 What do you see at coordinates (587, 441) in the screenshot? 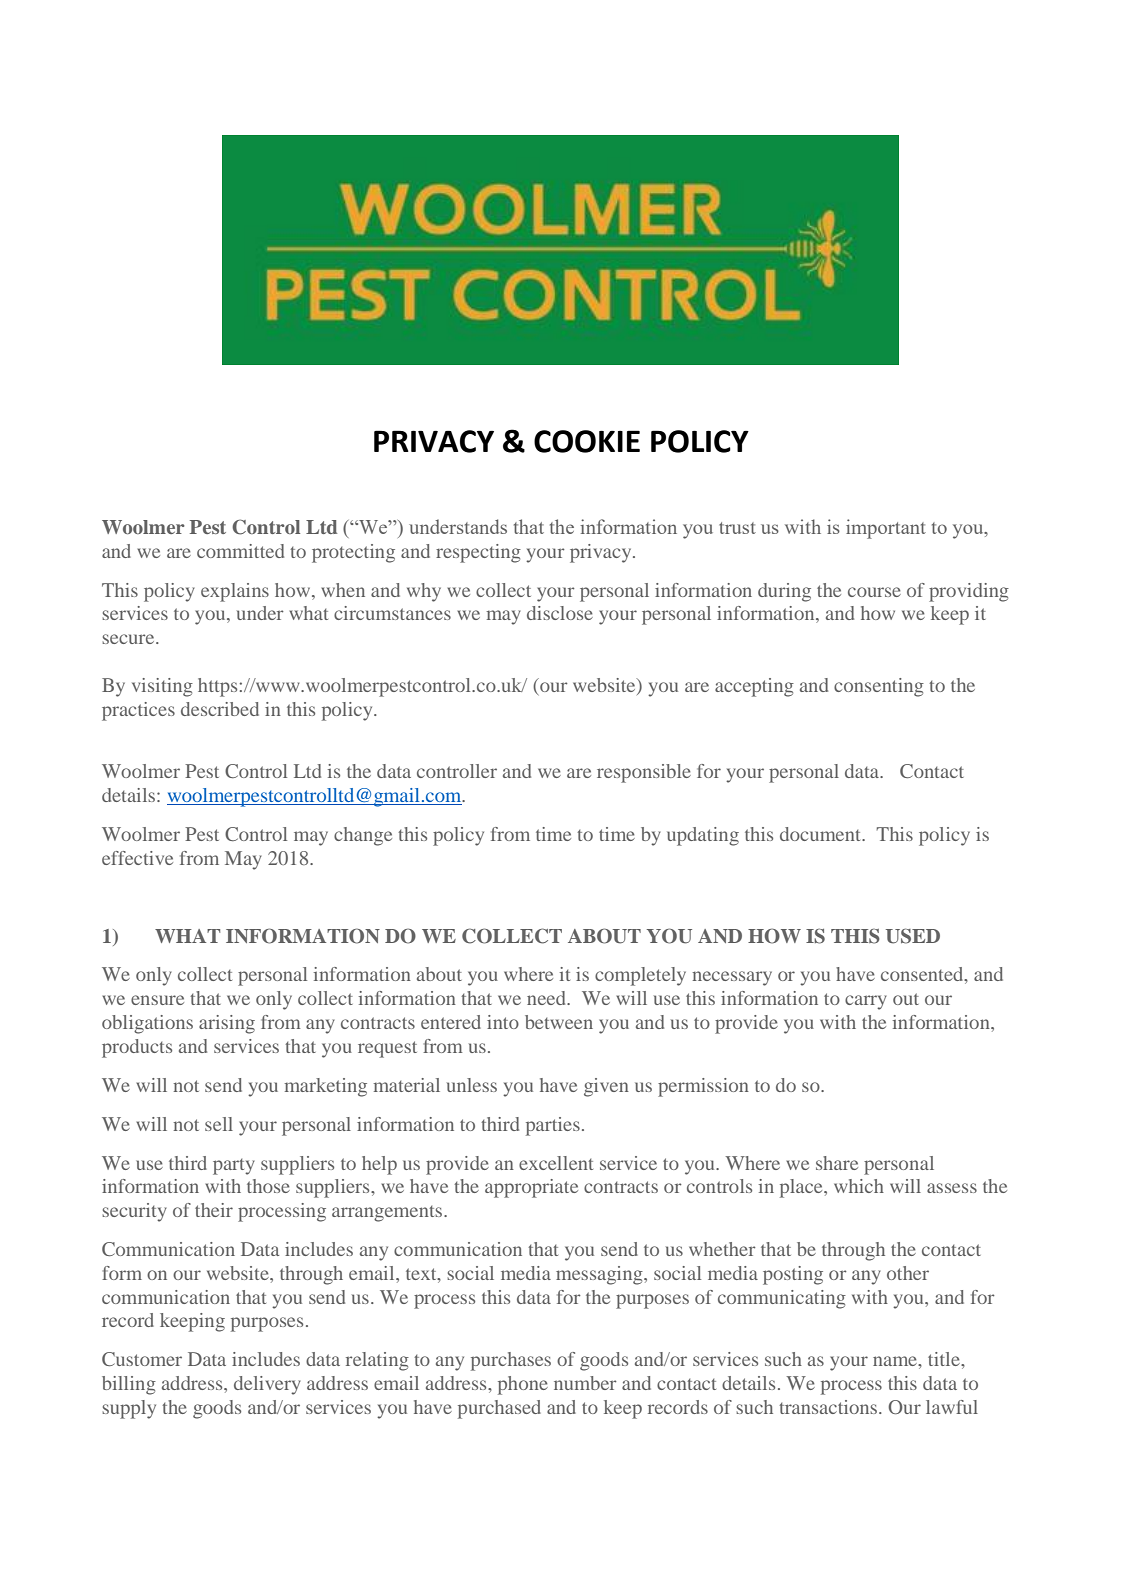
I see `COOKIE` at bounding box center [587, 441].
